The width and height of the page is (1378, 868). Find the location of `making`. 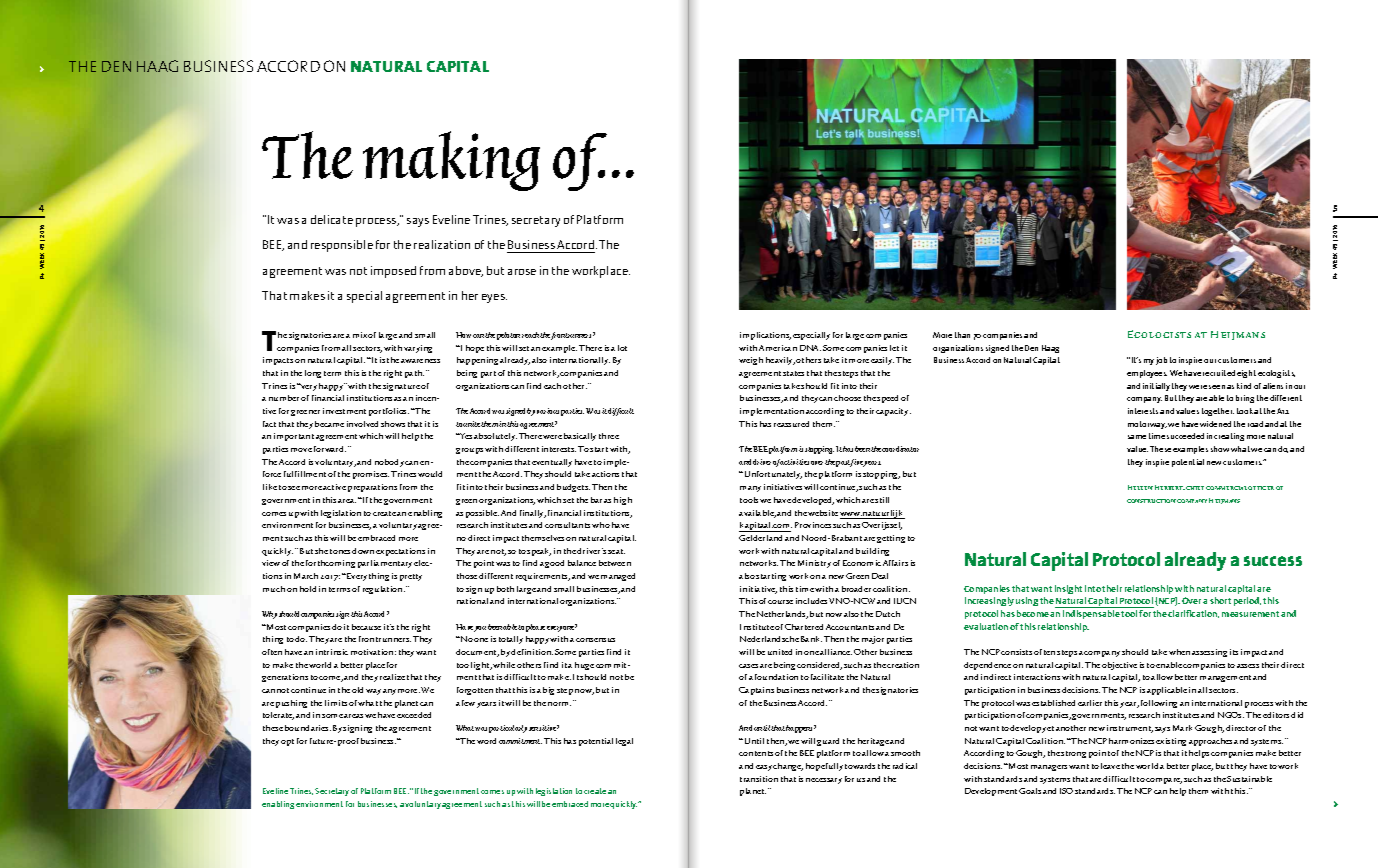

making is located at coordinates (451, 161).
